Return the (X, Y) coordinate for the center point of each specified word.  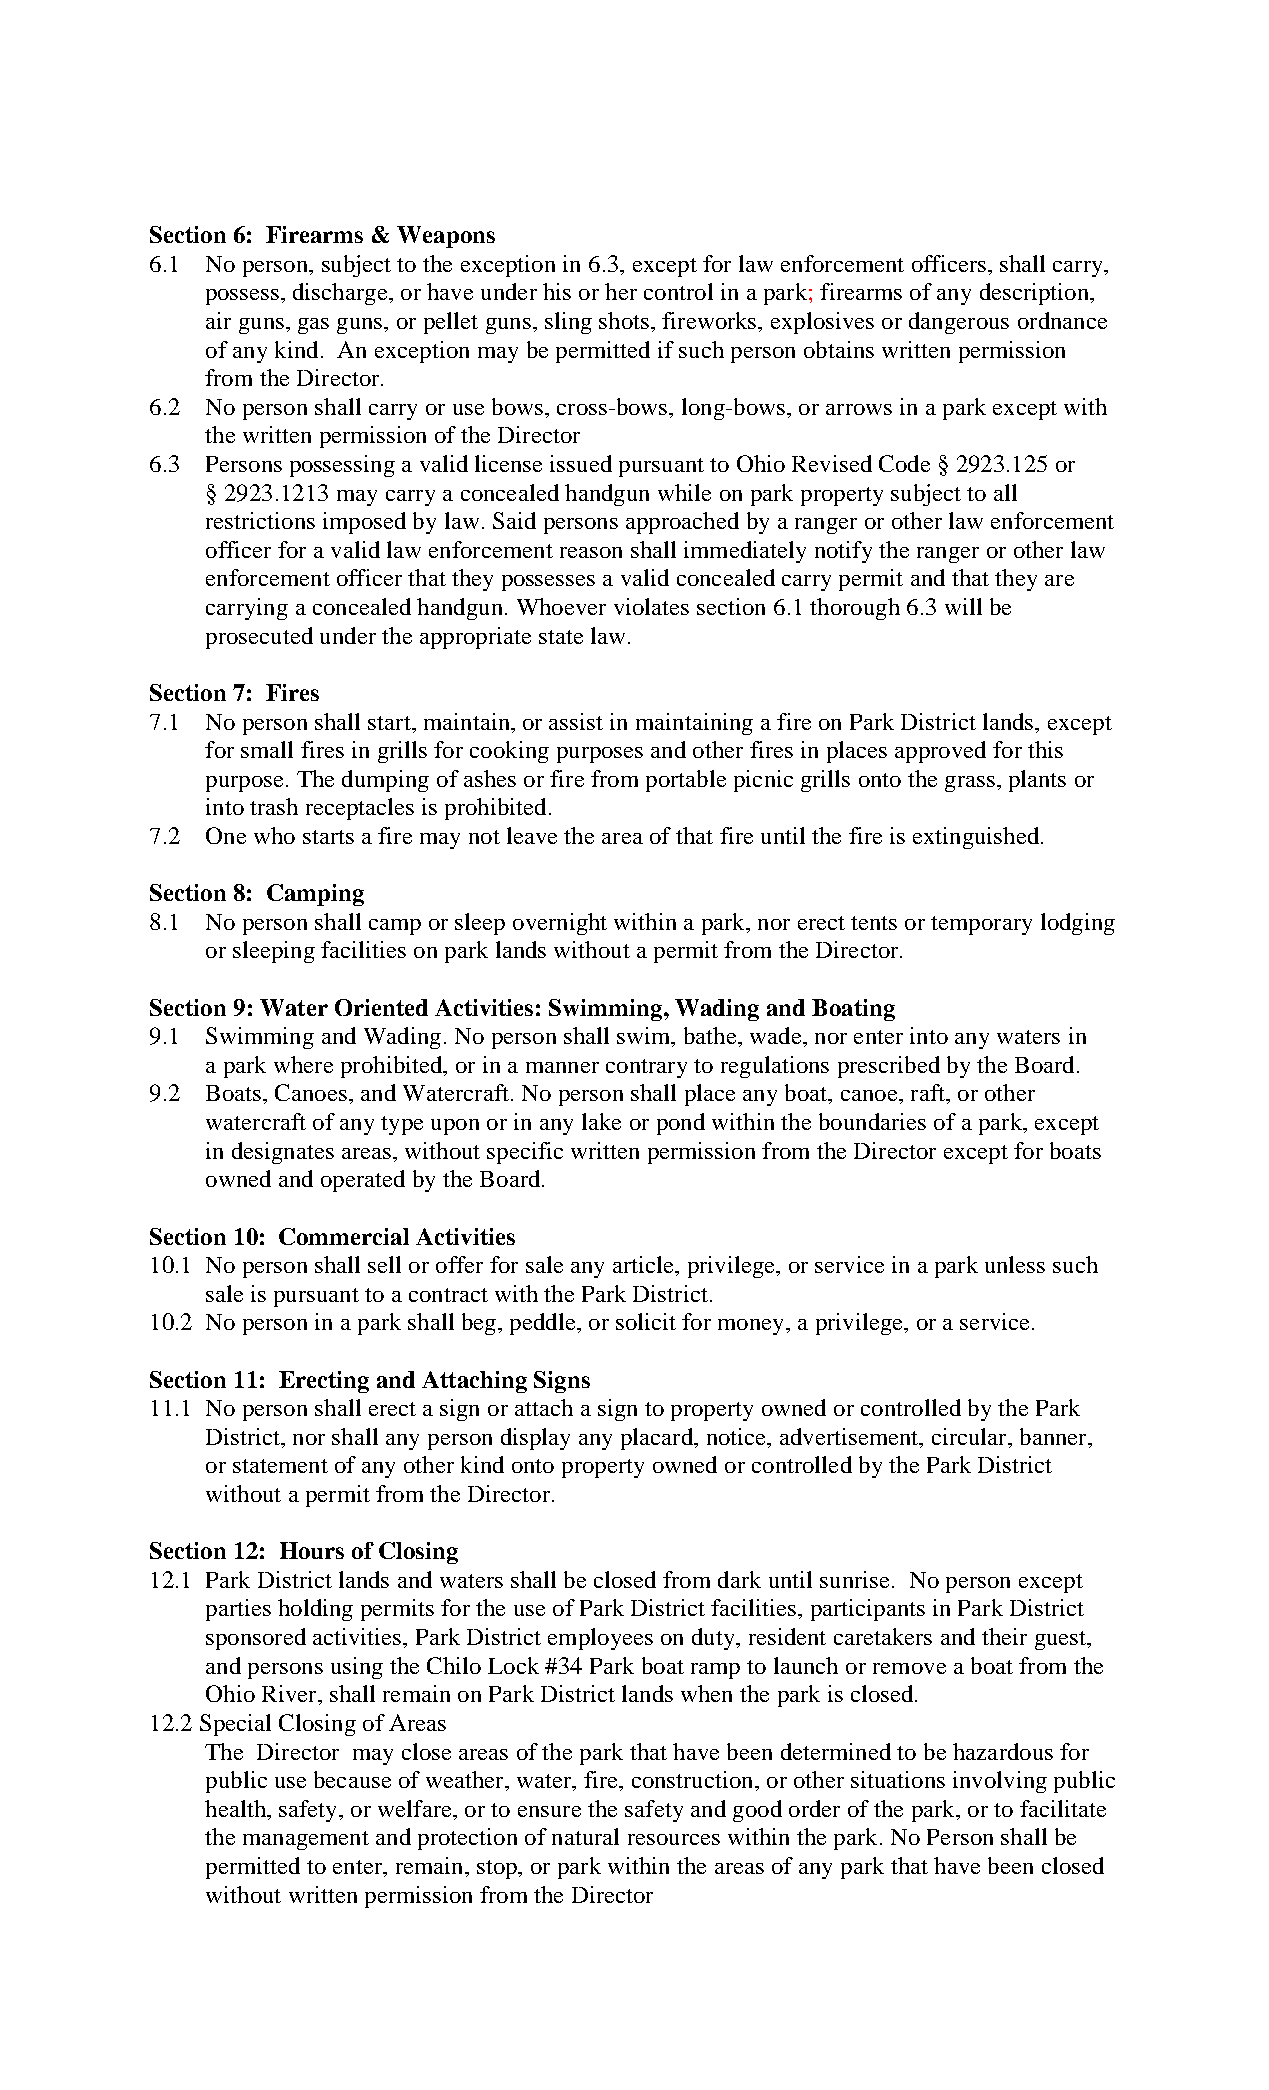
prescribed (889, 1067)
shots (624, 320)
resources (674, 1839)
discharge (341, 294)
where (303, 1064)
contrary (646, 1068)
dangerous (959, 323)
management (306, 1840)
